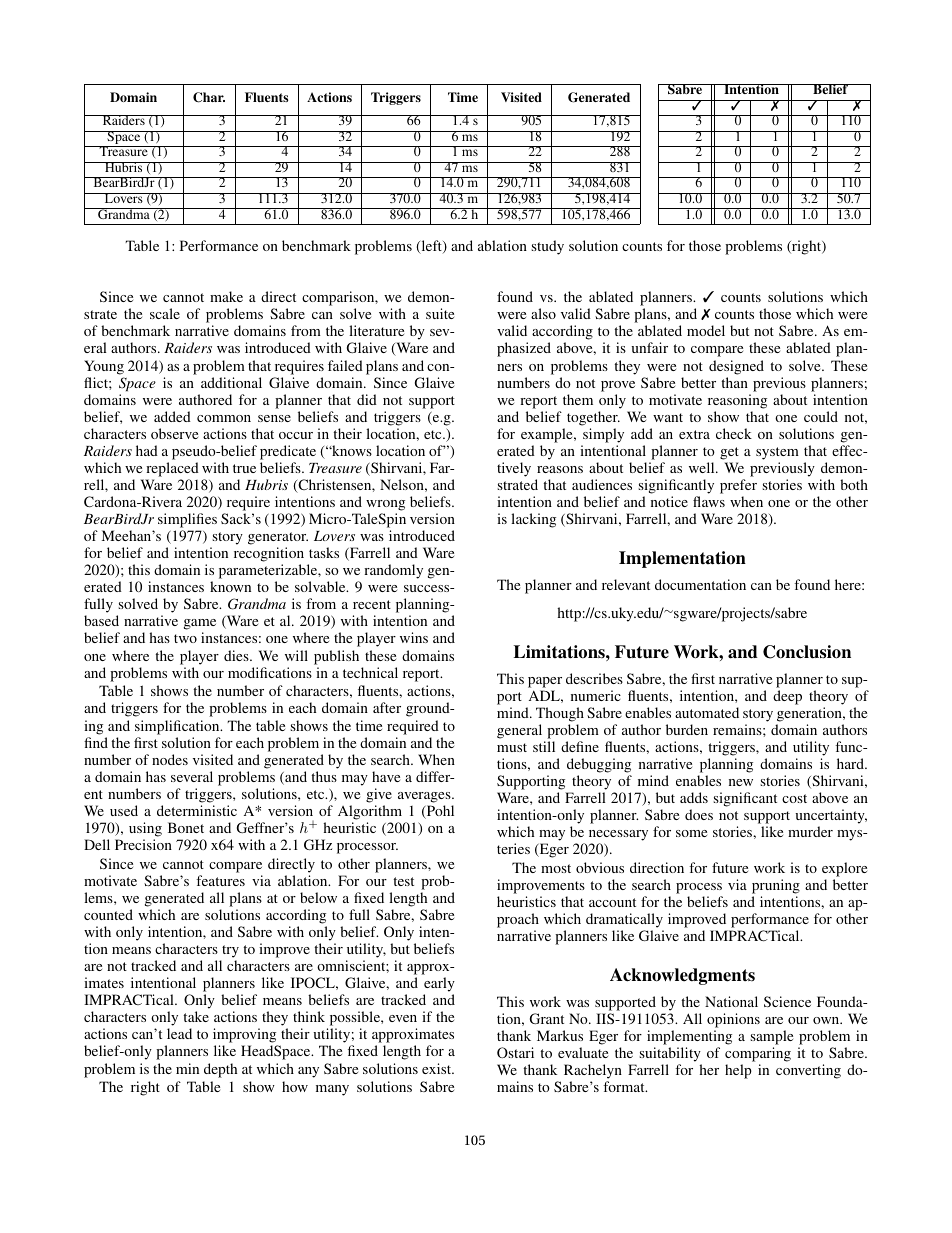 The width and height of the screenshot is (952, 1233). Describe the element at coordinates (226, 296) in the screenshot. I see `make` at that location.
